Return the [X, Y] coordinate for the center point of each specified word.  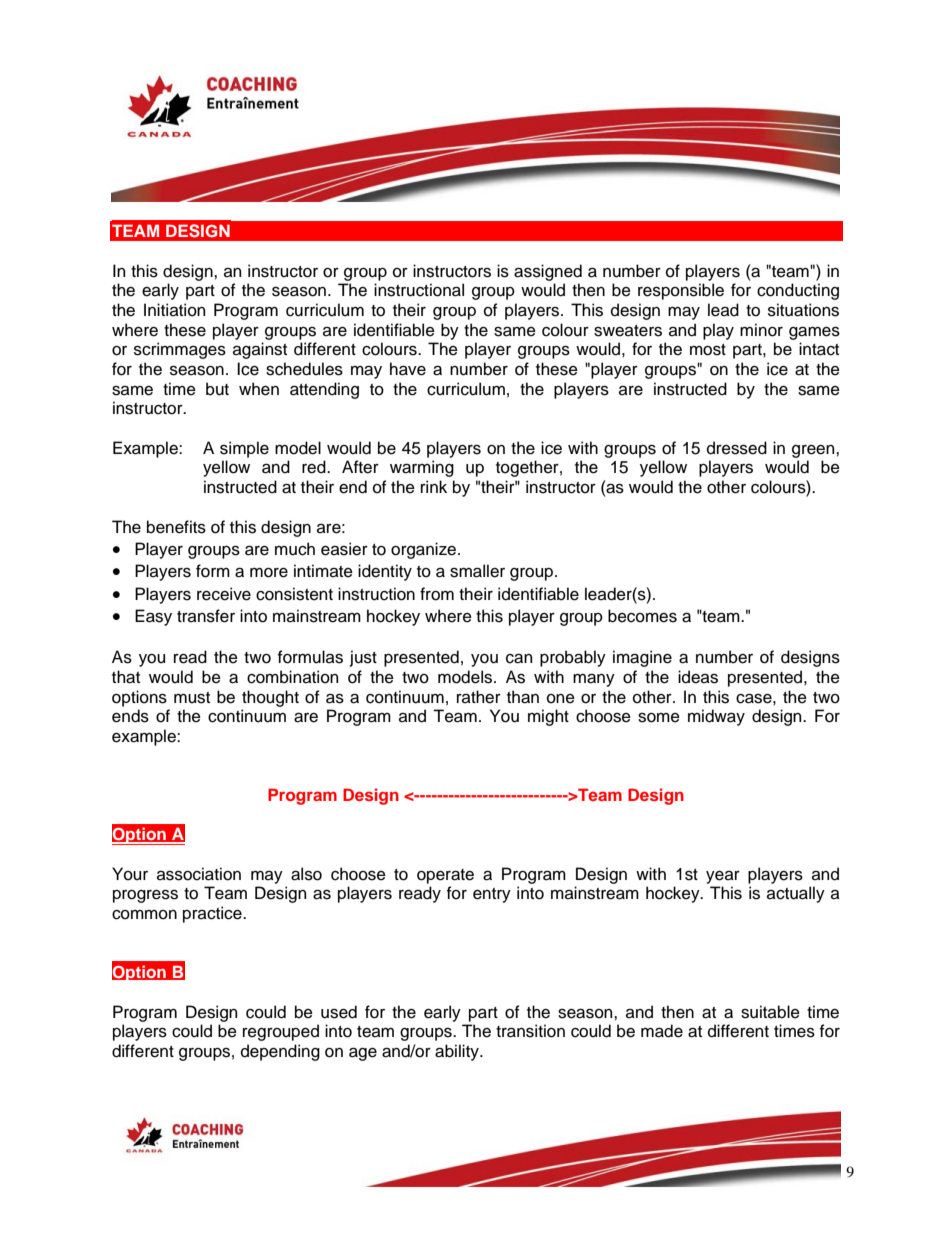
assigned [548, 272]
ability [458, 1052]
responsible [681, 291]
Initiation [174, 310]
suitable [770, 1012]
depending [280, 1052]
